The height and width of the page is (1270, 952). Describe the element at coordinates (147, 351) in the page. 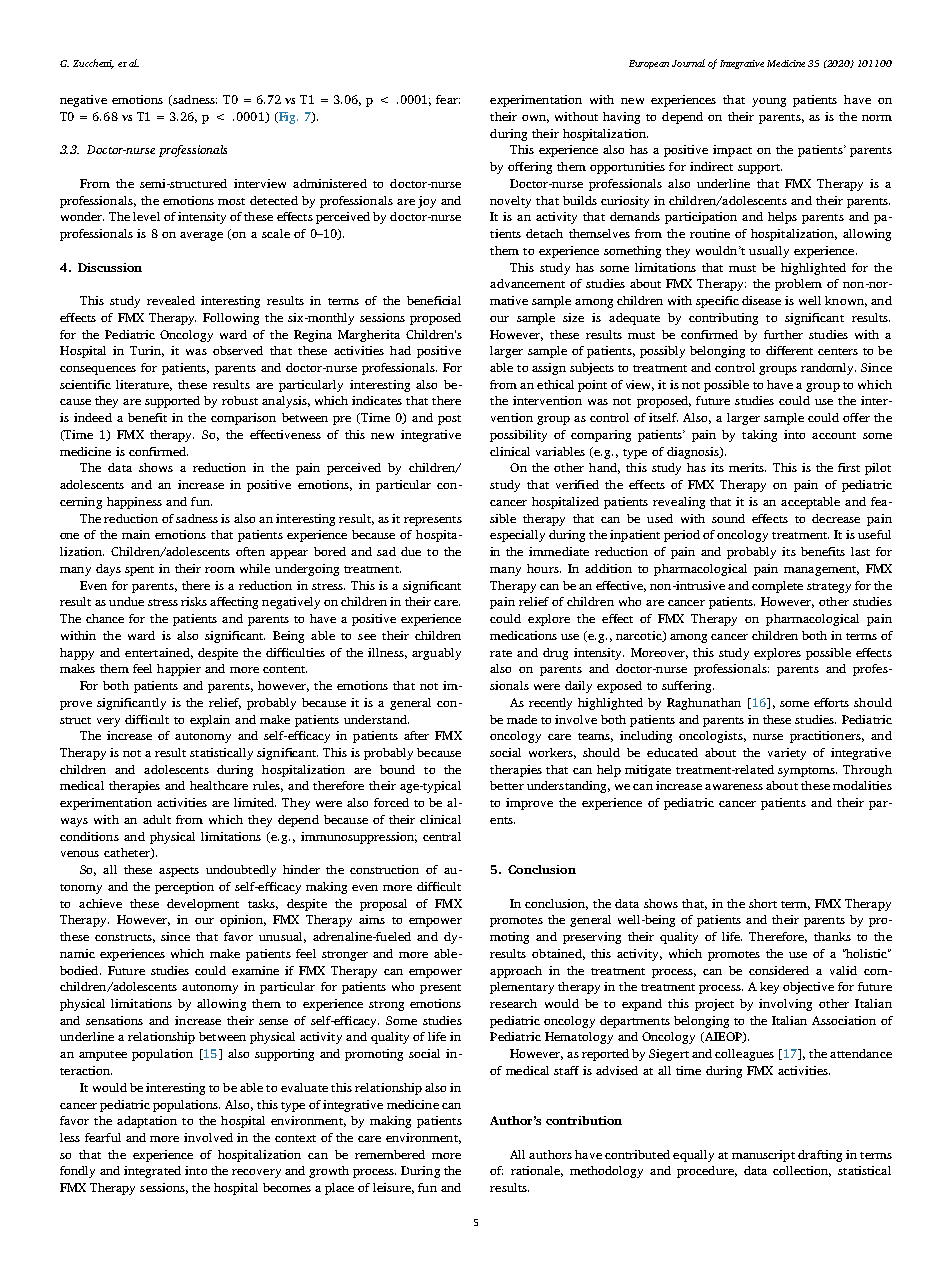

I see `Turin` at that location.
